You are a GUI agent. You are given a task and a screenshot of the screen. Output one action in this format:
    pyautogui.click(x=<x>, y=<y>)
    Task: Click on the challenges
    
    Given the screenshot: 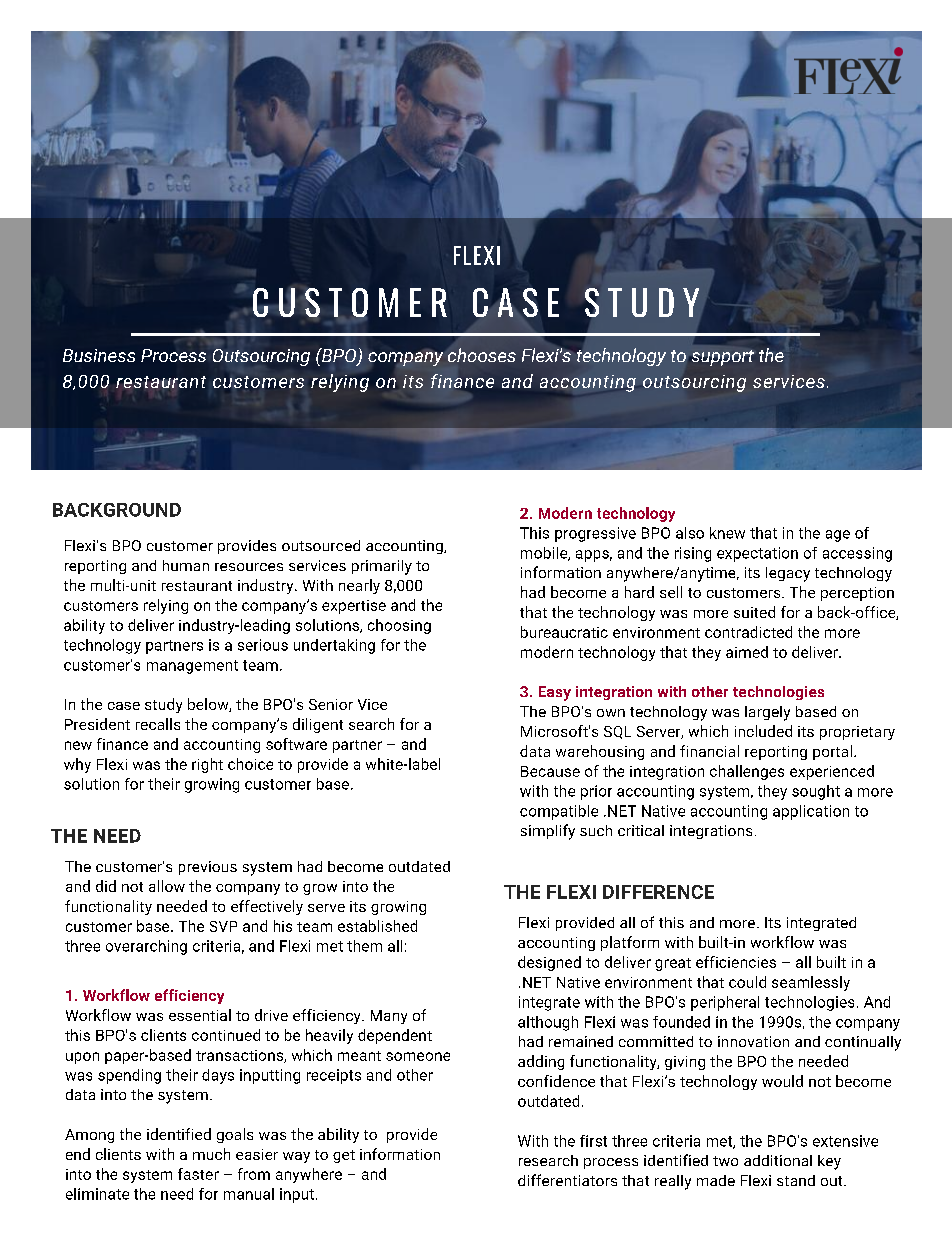 What is the action you would take?
    pyautogui.click(x=747, y=772)
